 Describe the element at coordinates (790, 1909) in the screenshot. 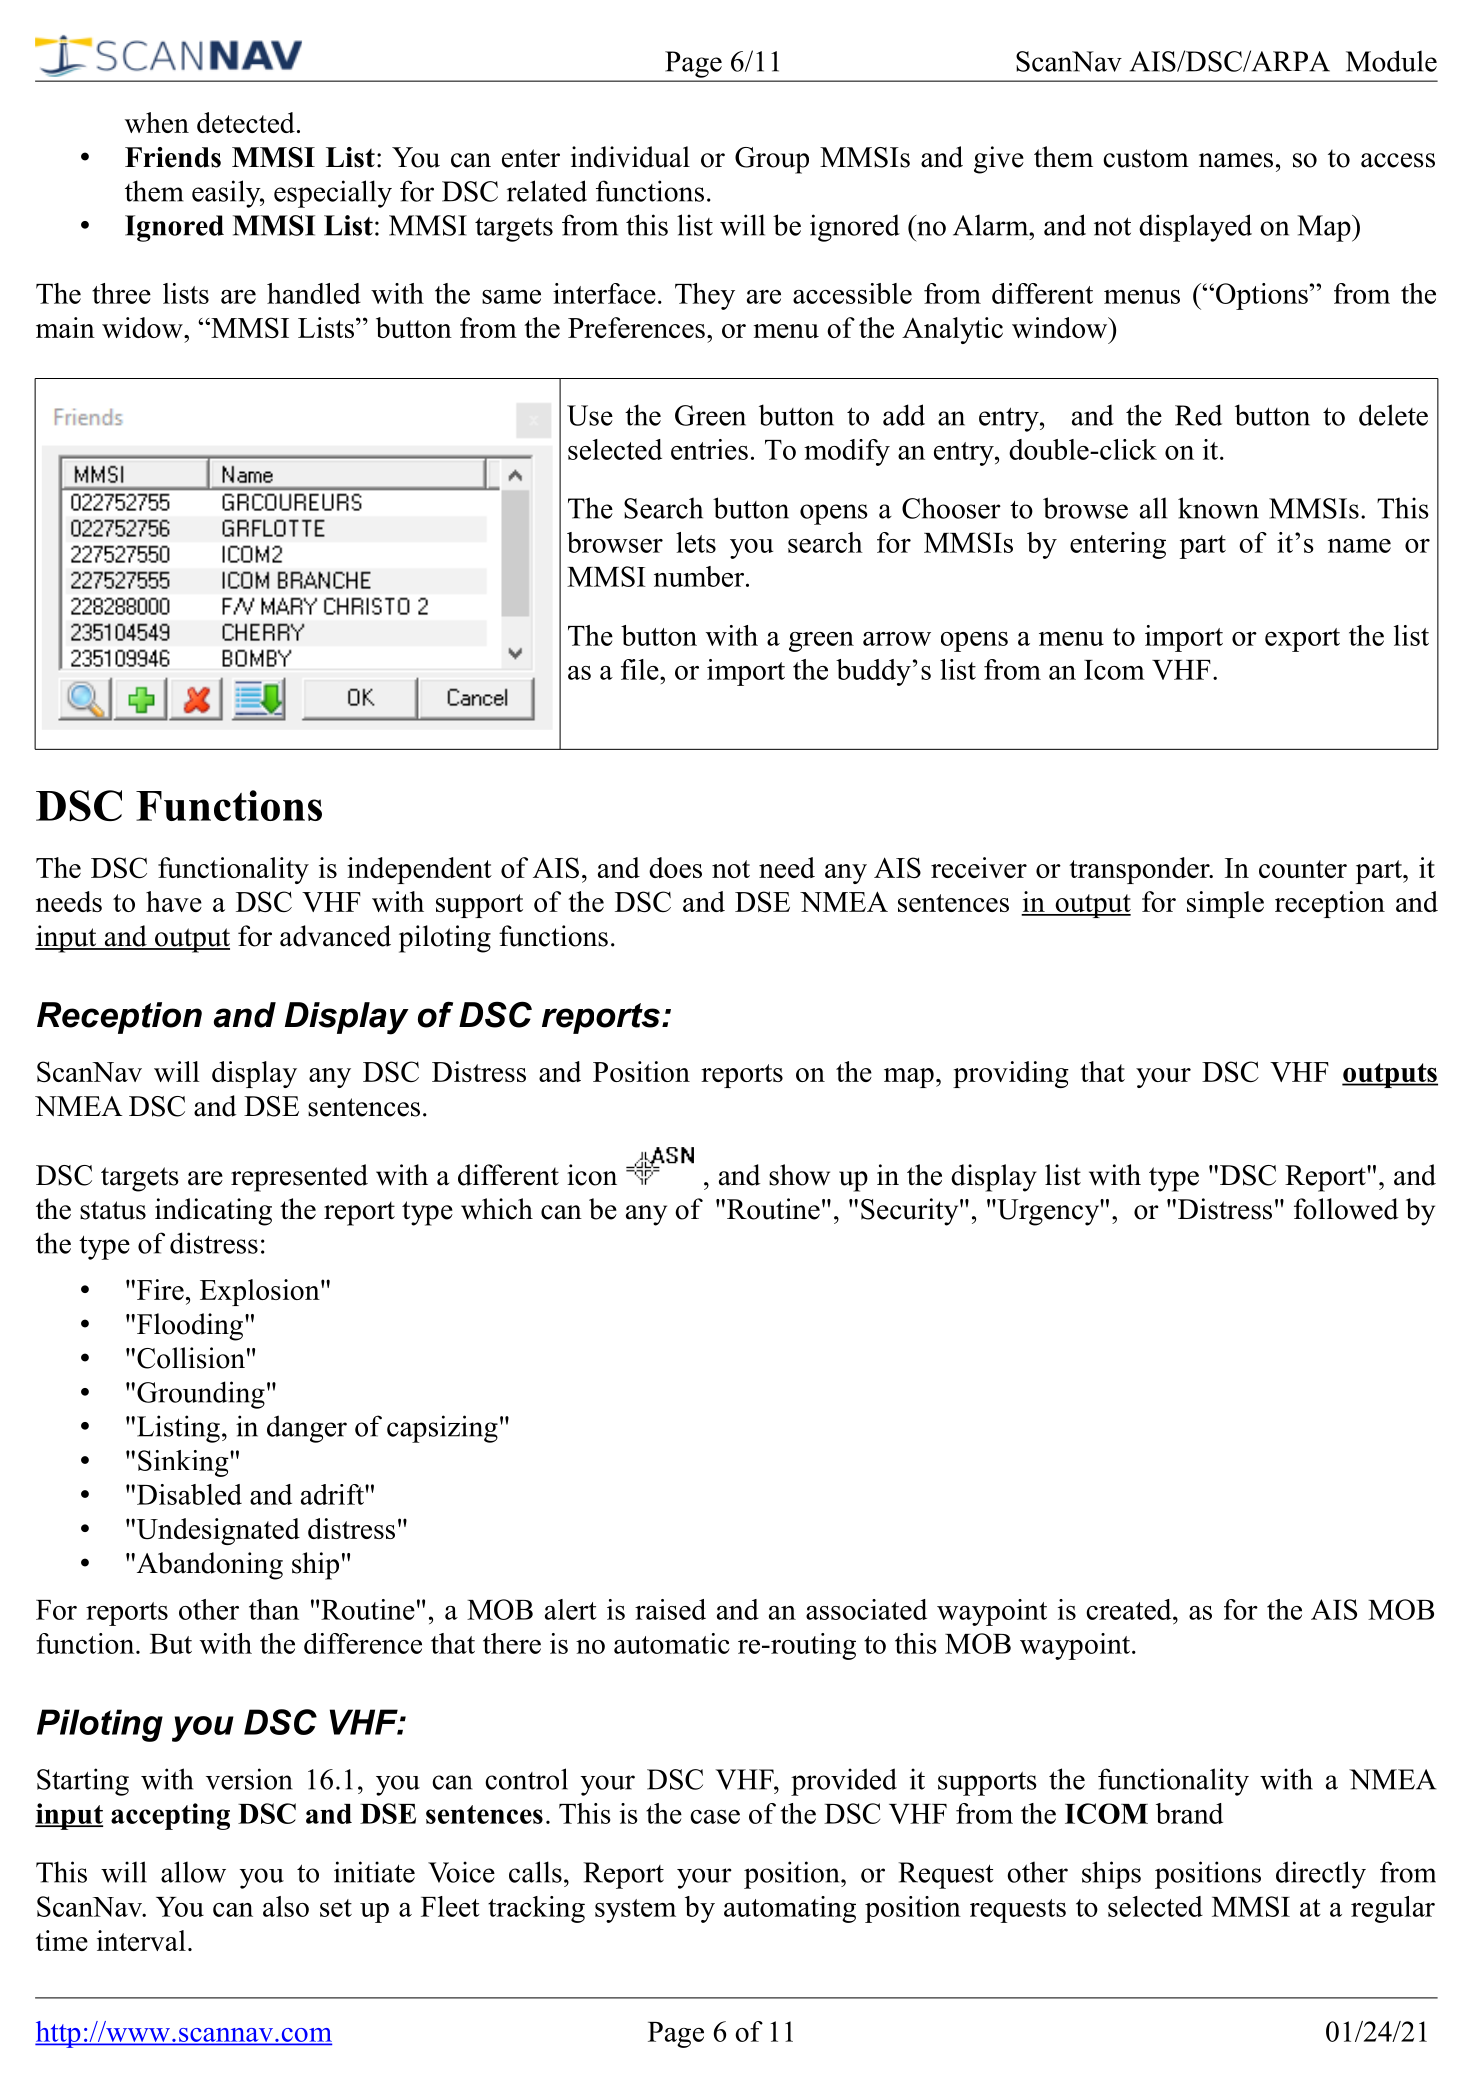

I see `automating` at that location.
